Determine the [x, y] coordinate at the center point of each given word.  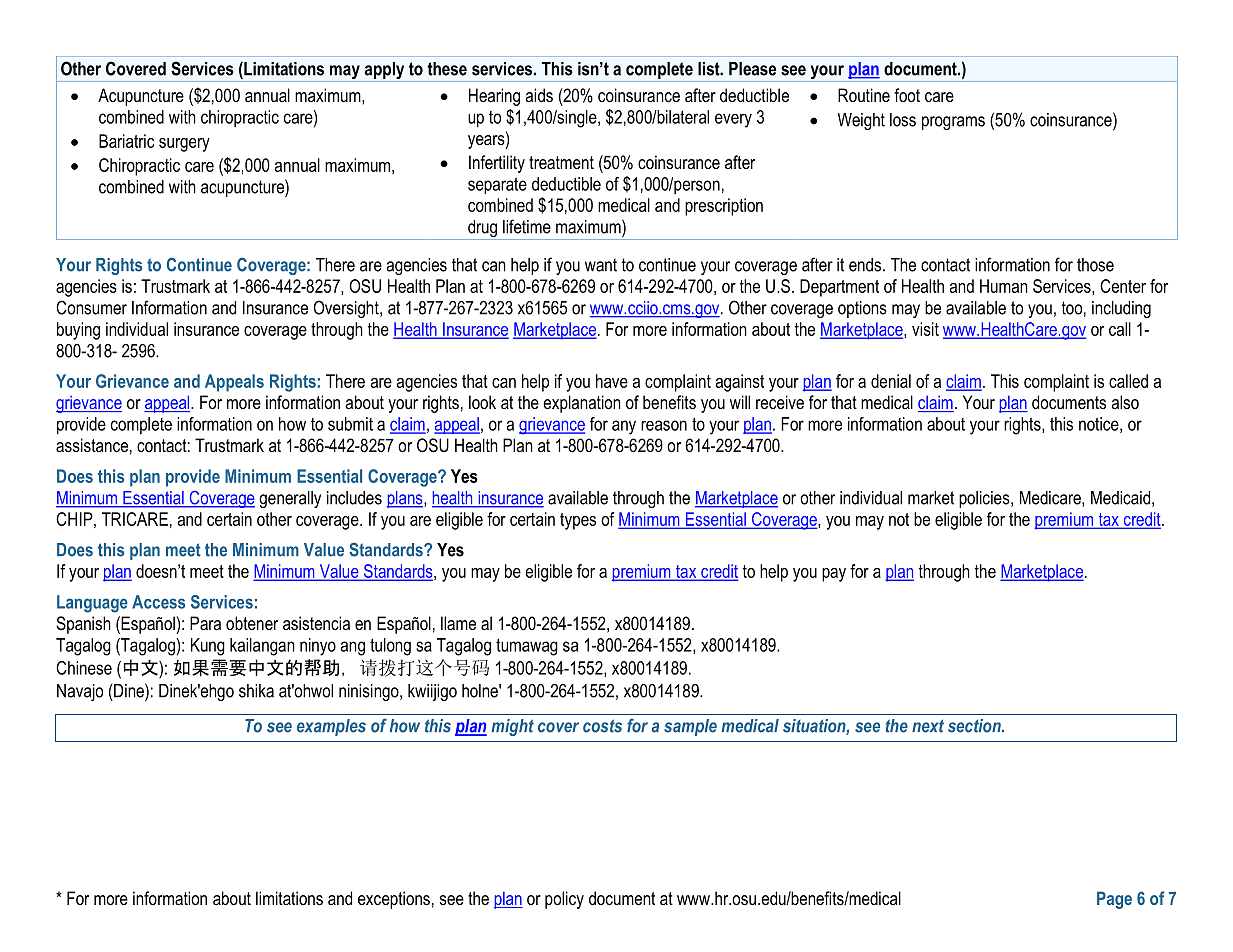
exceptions [394, 900]
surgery [184, 145]
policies [985, 499]
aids [539, 95]
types [578, 521]
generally [290, 499]
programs [953, 123]
